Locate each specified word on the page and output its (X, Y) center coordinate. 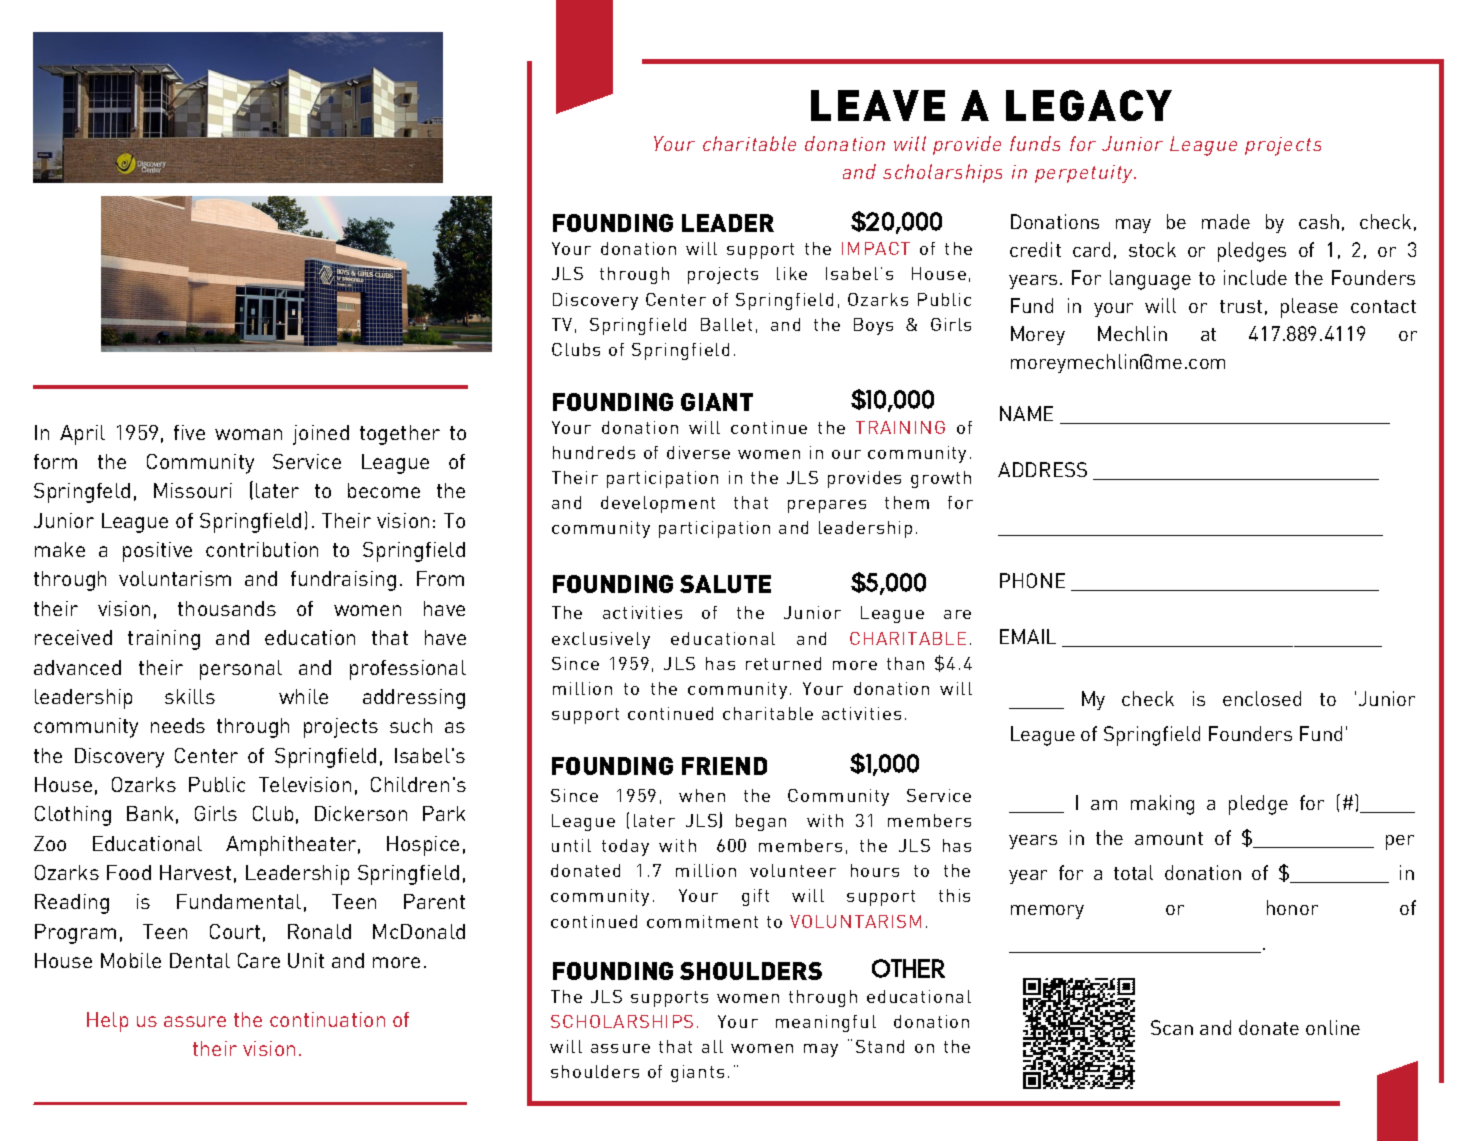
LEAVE (878, 105)
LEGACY (1089, 105)
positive (157, 552)
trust (1241, 306)
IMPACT (876, 248)
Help (107, 1022)
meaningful (826, 1023)
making (1162, 805)
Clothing (73, 816)
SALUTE (725, 584)
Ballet (726, 324)
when (702, 795)
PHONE (1032, 580)
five (189, 432)
